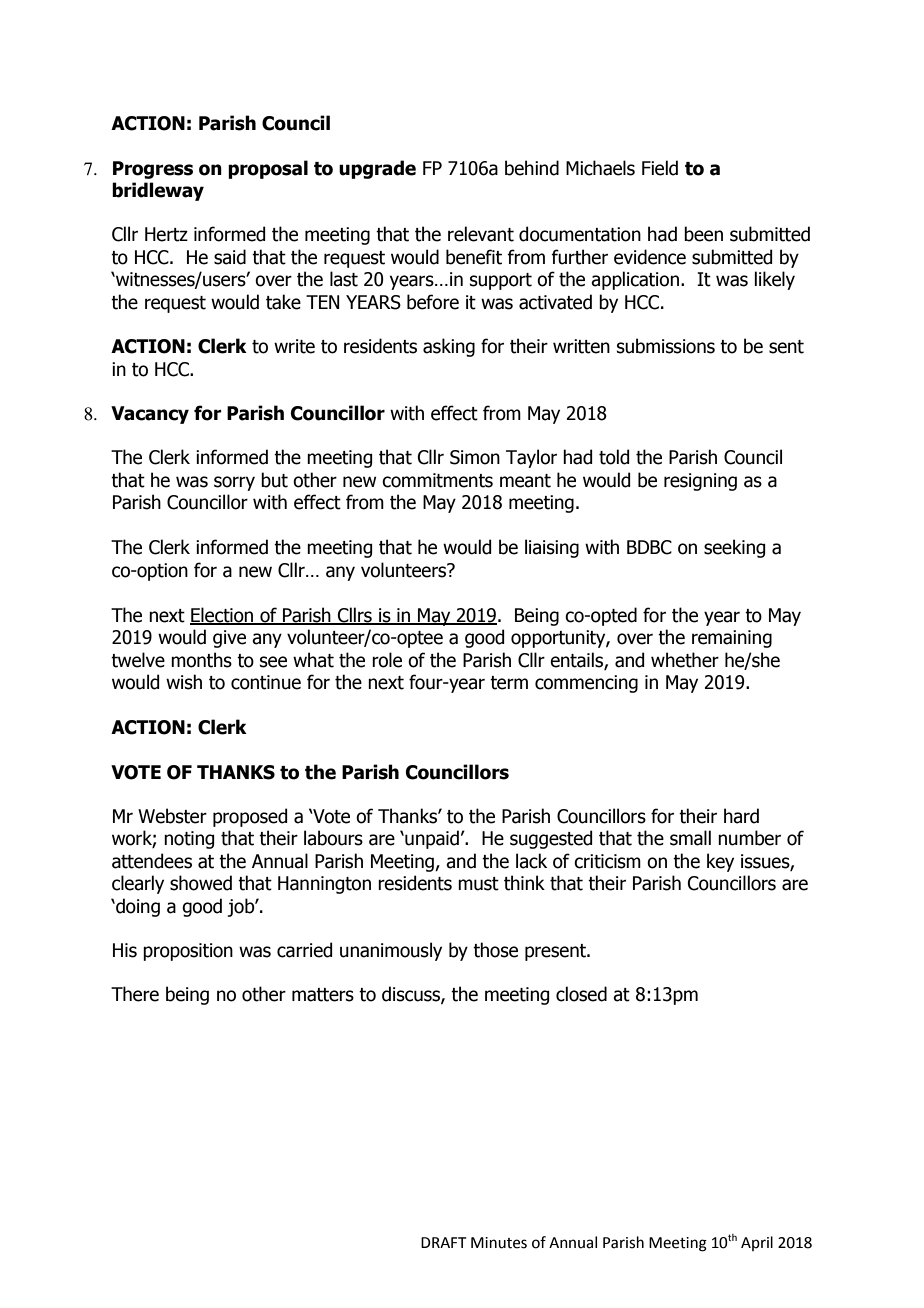 The height and width of the image is (1308, 924). What do you see at coordinates (685, 660) in the image?
I see `whether` at bounding box center [685, 660].
